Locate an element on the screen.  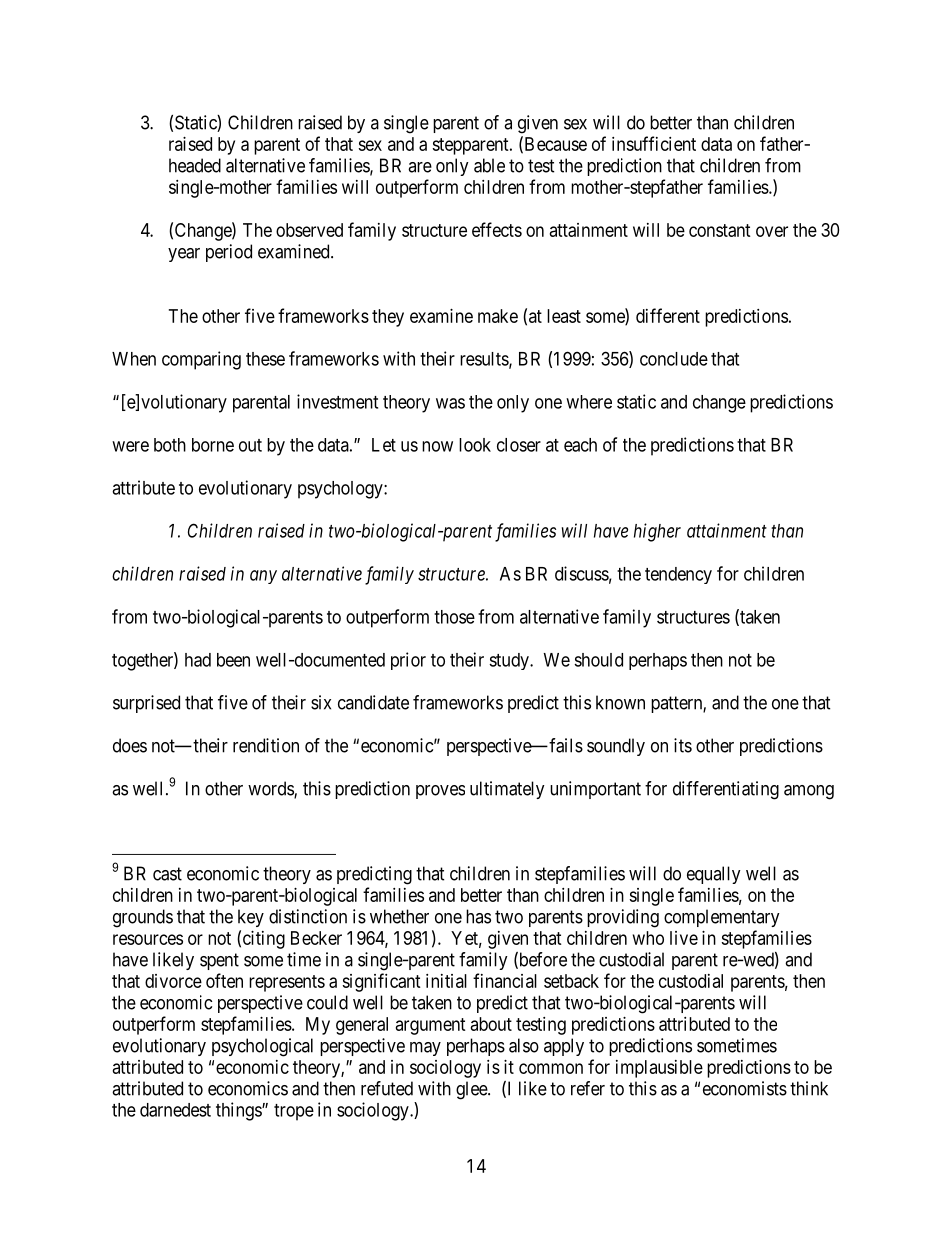
constant is located at coordinates (720, 230).
